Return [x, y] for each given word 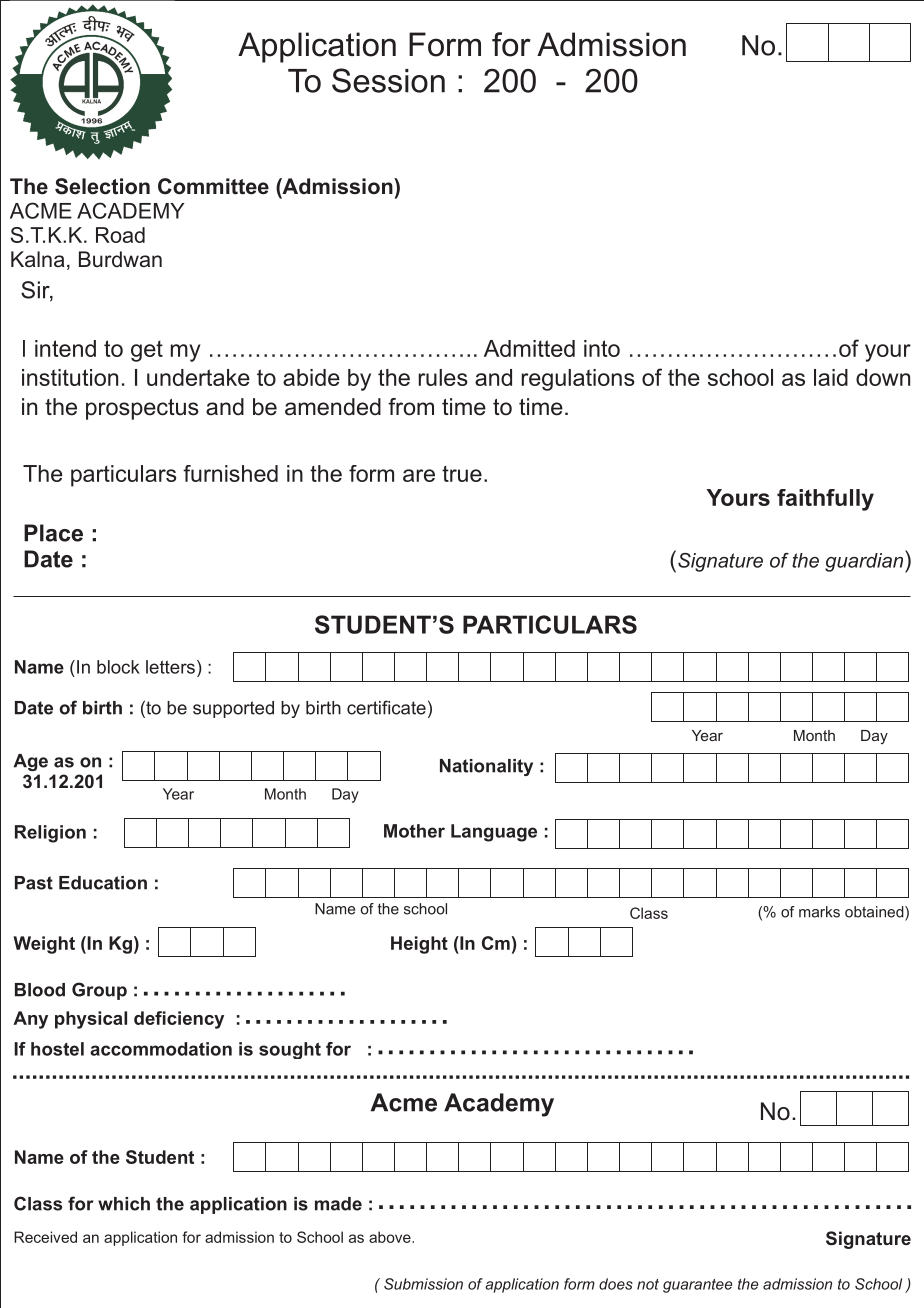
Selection [102, 186]
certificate [386, 707]
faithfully [825, 500]
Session [388, 80]
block [118, 667]
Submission [423, 1284]
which [124, 1204]
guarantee [697, 1286]
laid [831, 377]
